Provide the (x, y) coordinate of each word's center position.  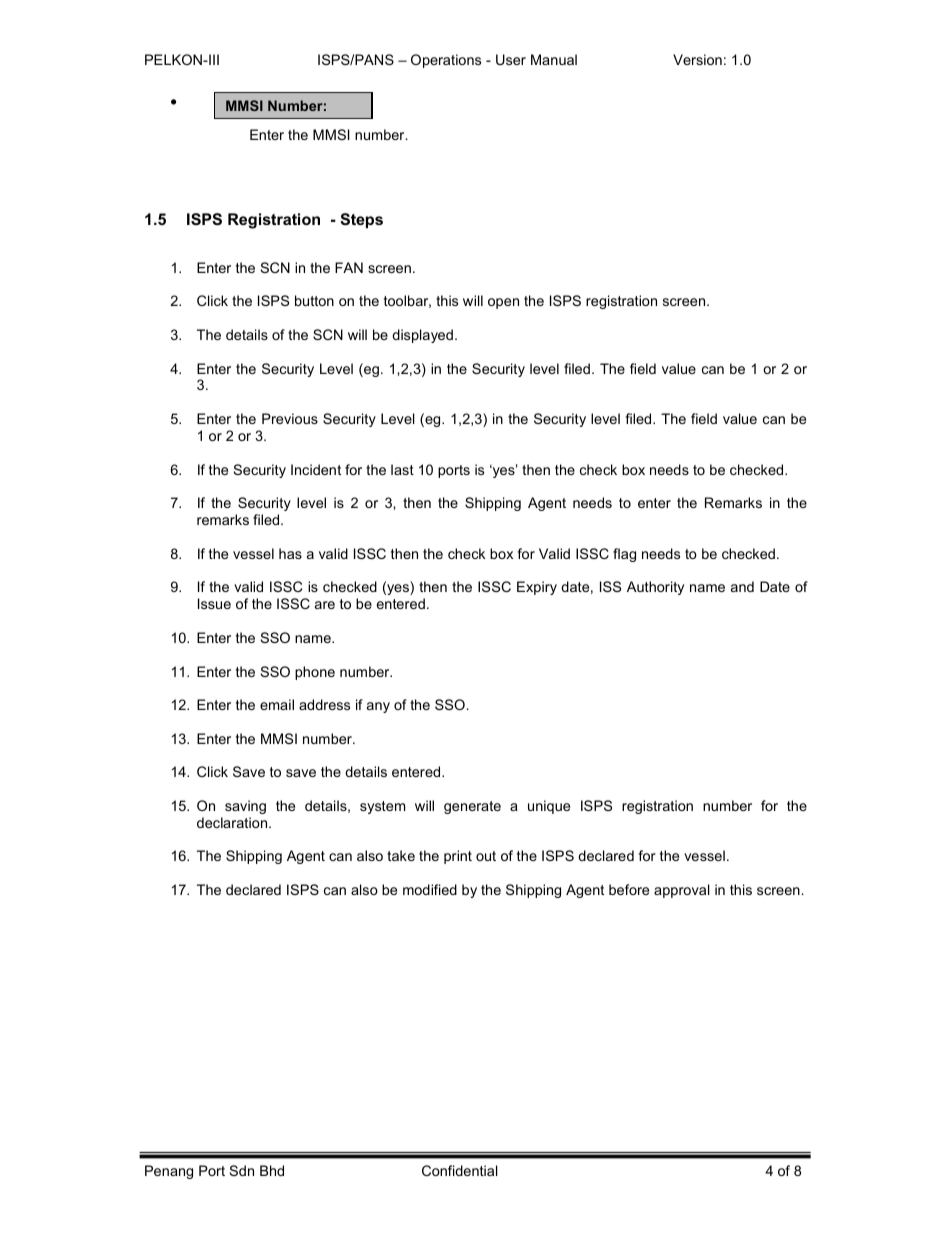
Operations (446, 61)
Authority (655, 588)
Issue (214, 603)
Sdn (242, 1170)
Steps (361, 220)
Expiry (537, 588)
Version (697, 59)
